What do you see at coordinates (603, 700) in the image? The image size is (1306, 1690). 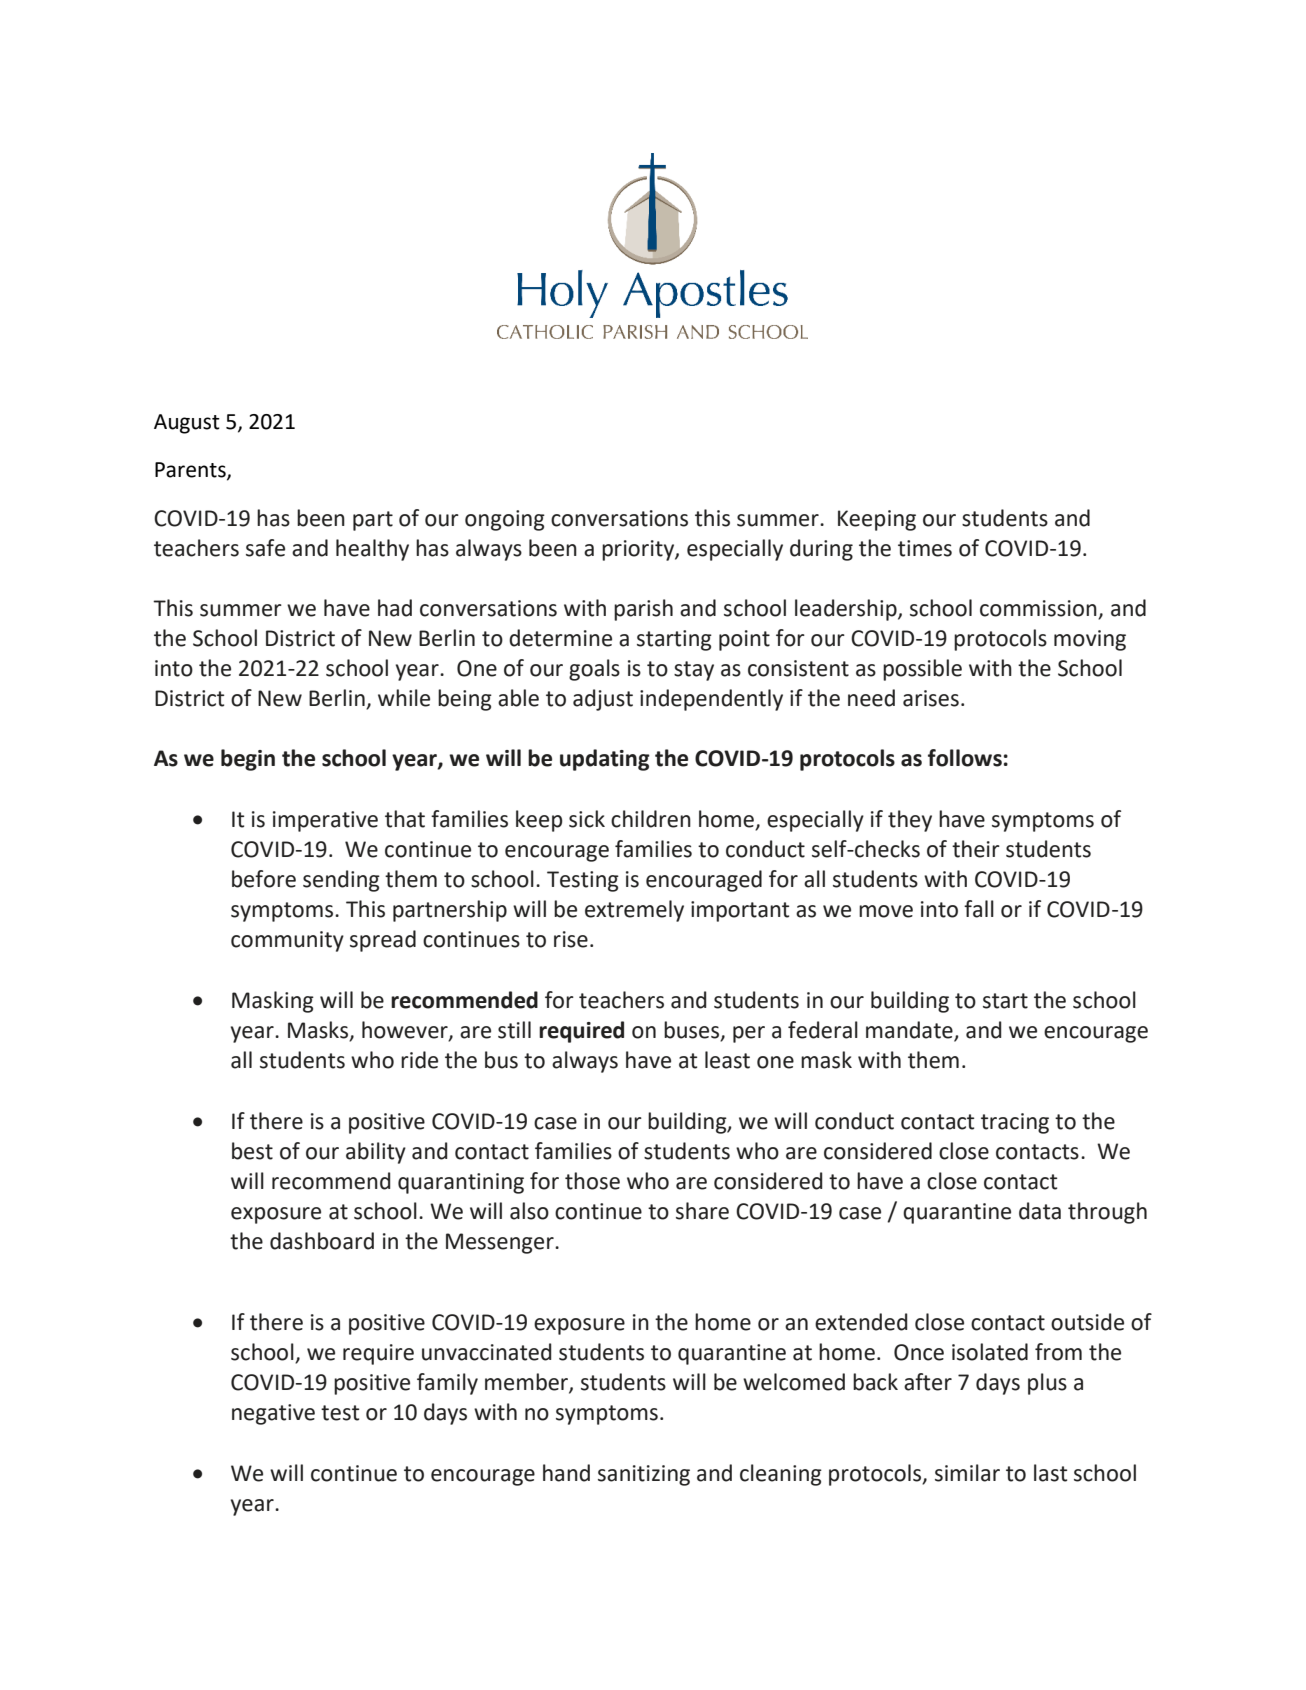 I see `adjust` at bounding box center [603, 700].
